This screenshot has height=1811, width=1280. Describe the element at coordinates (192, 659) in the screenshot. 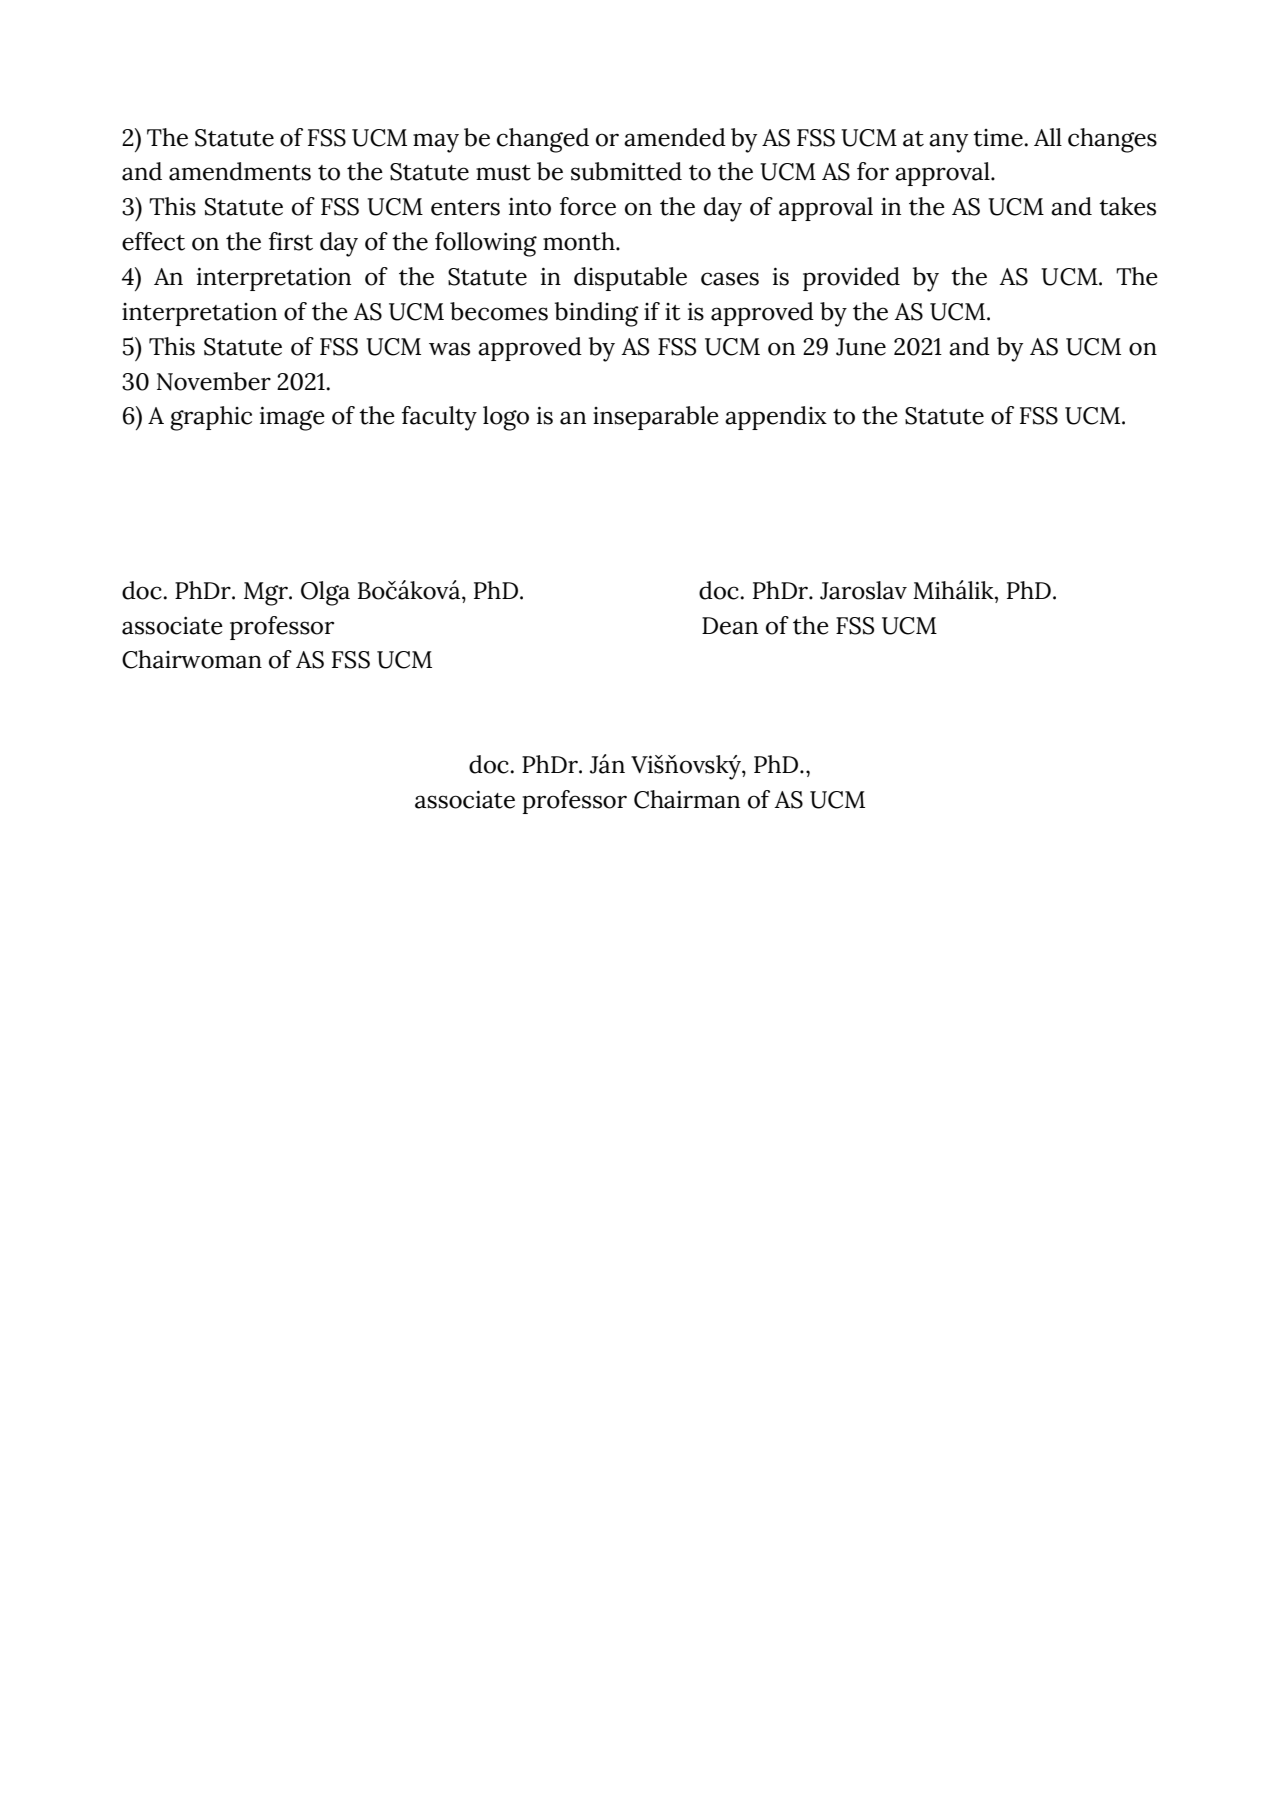

I see `Chairwoman` at that location.
